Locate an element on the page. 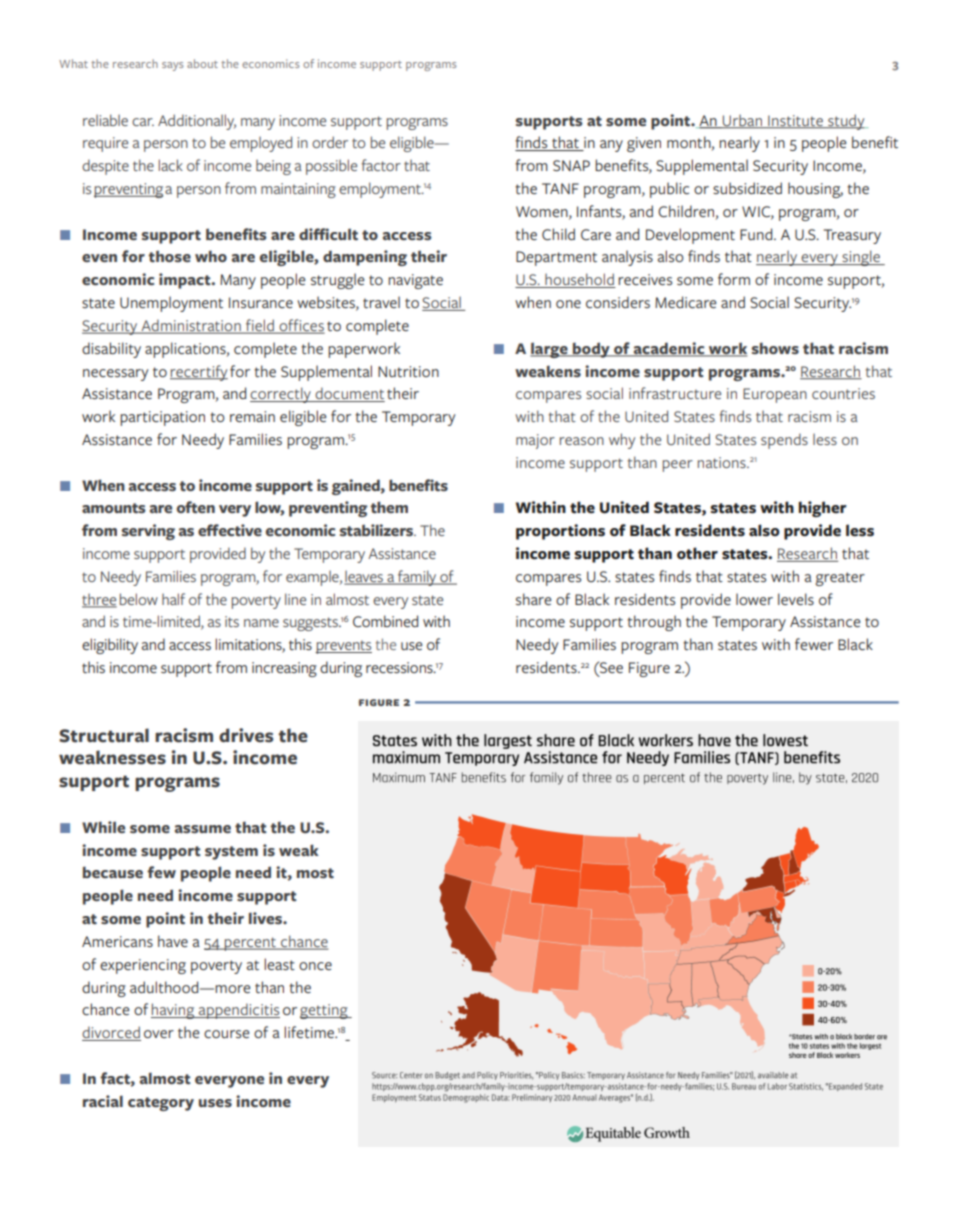 The image size is (958, 1232). getting is located at coordinates (325, 1011).
